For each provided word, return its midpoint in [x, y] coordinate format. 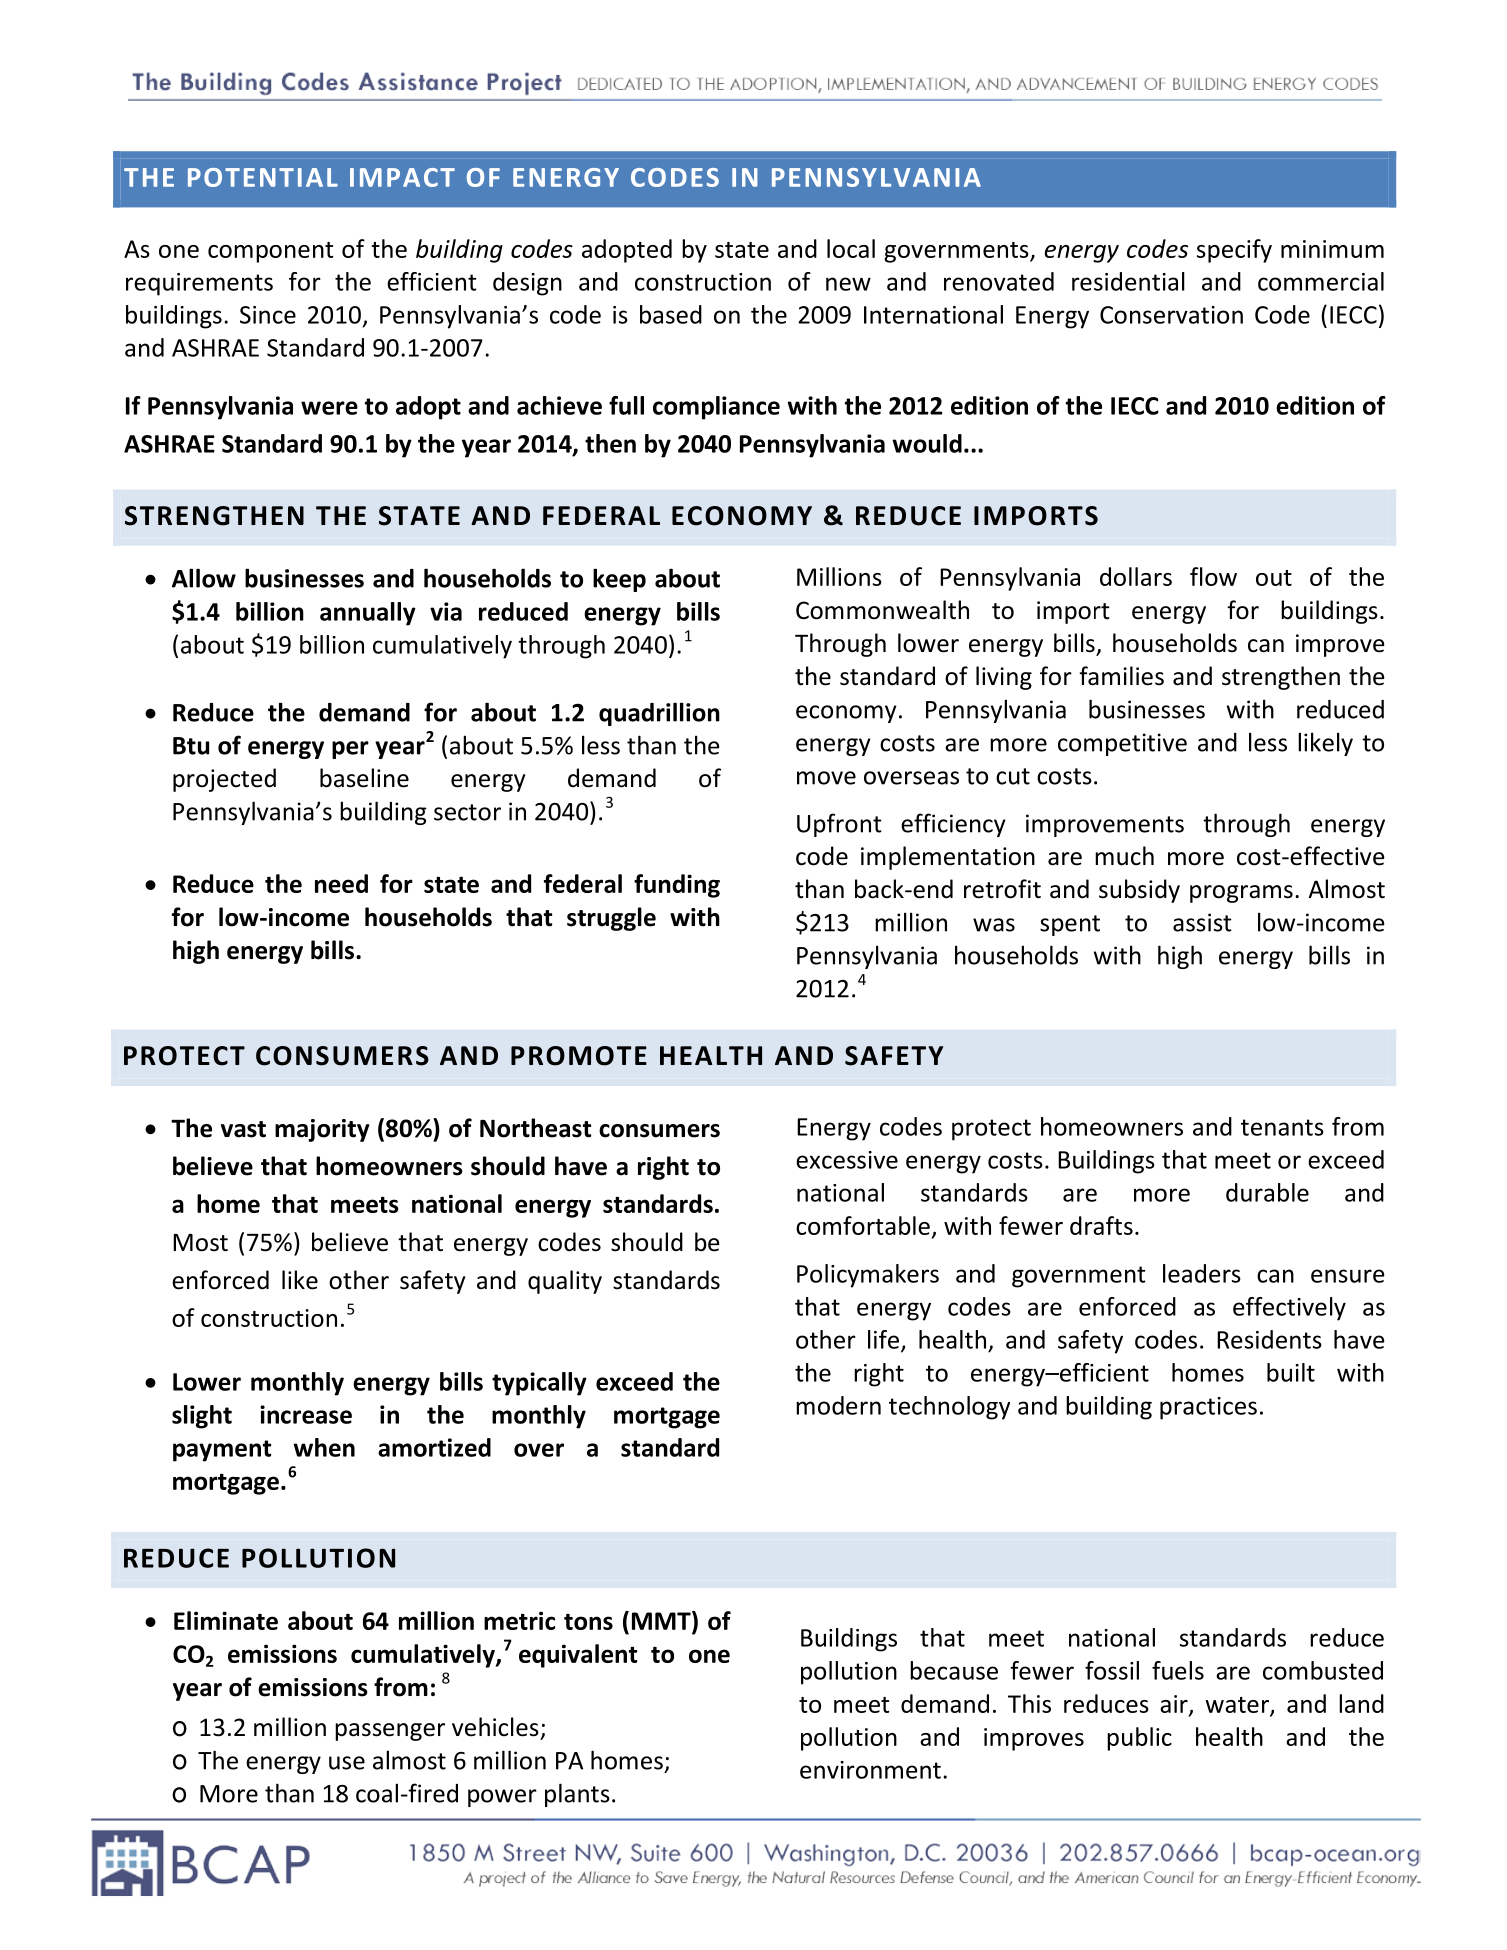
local [851, 248]
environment [870, 1770]
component [271, 252]
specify [1234, 251]
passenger [390, 1732]
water [1238, 1706]
